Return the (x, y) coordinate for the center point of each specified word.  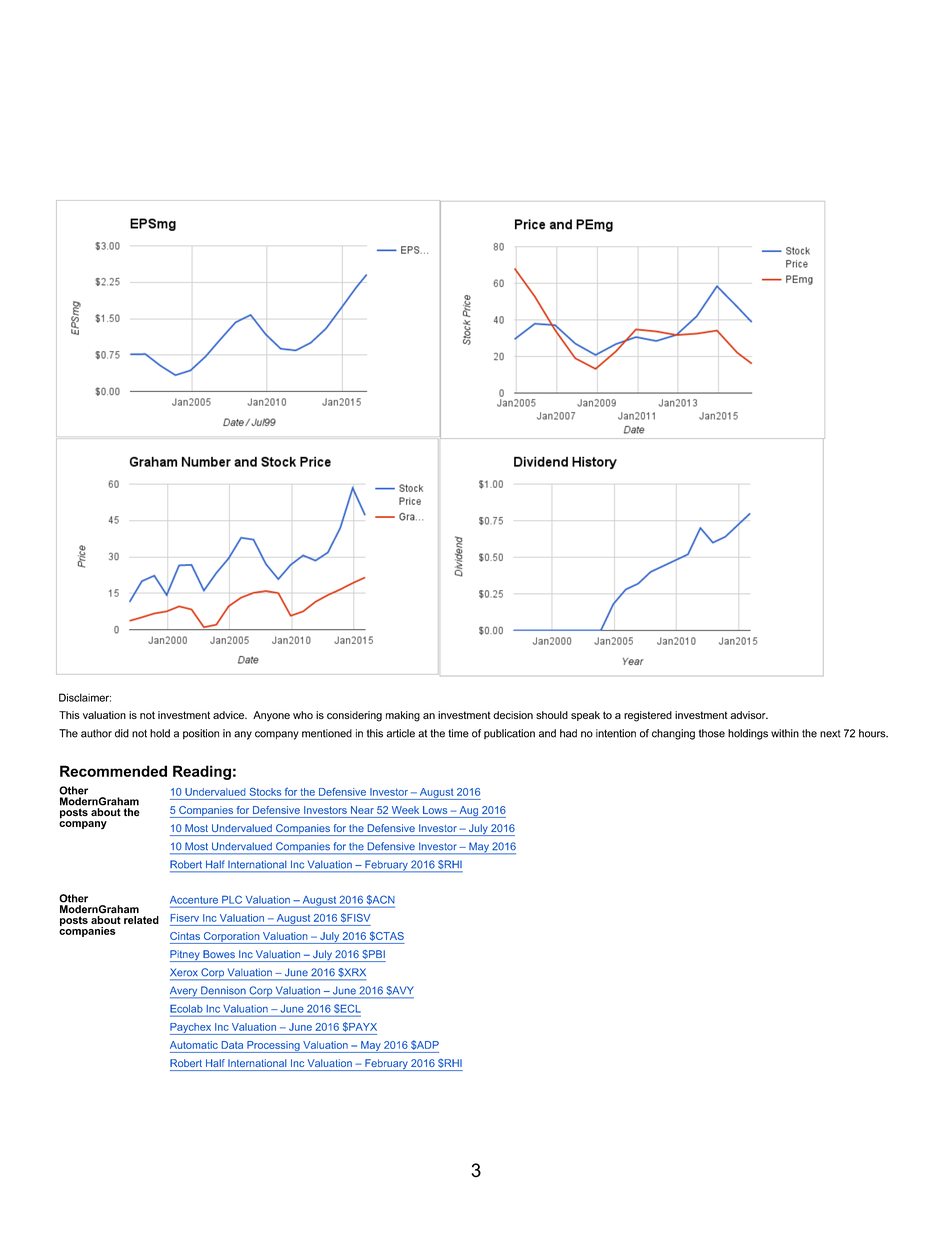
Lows (435, 810)
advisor (749, 715)
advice (229, 715)
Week (405, 810)
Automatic (194, 1045)
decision (513, 715)
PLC (232, 900)
